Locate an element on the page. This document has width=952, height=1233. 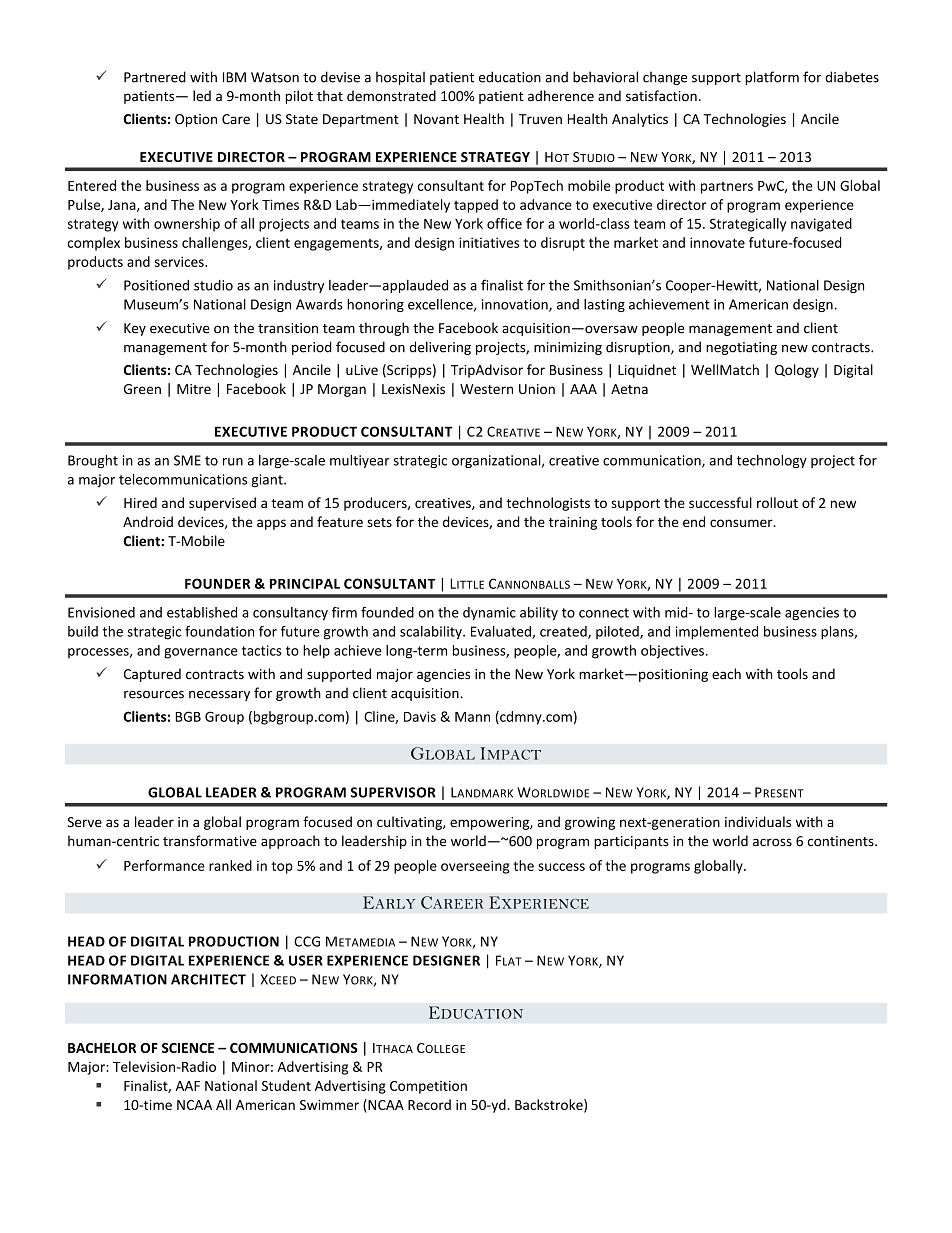
Option is located at coordinates (196, 120).
